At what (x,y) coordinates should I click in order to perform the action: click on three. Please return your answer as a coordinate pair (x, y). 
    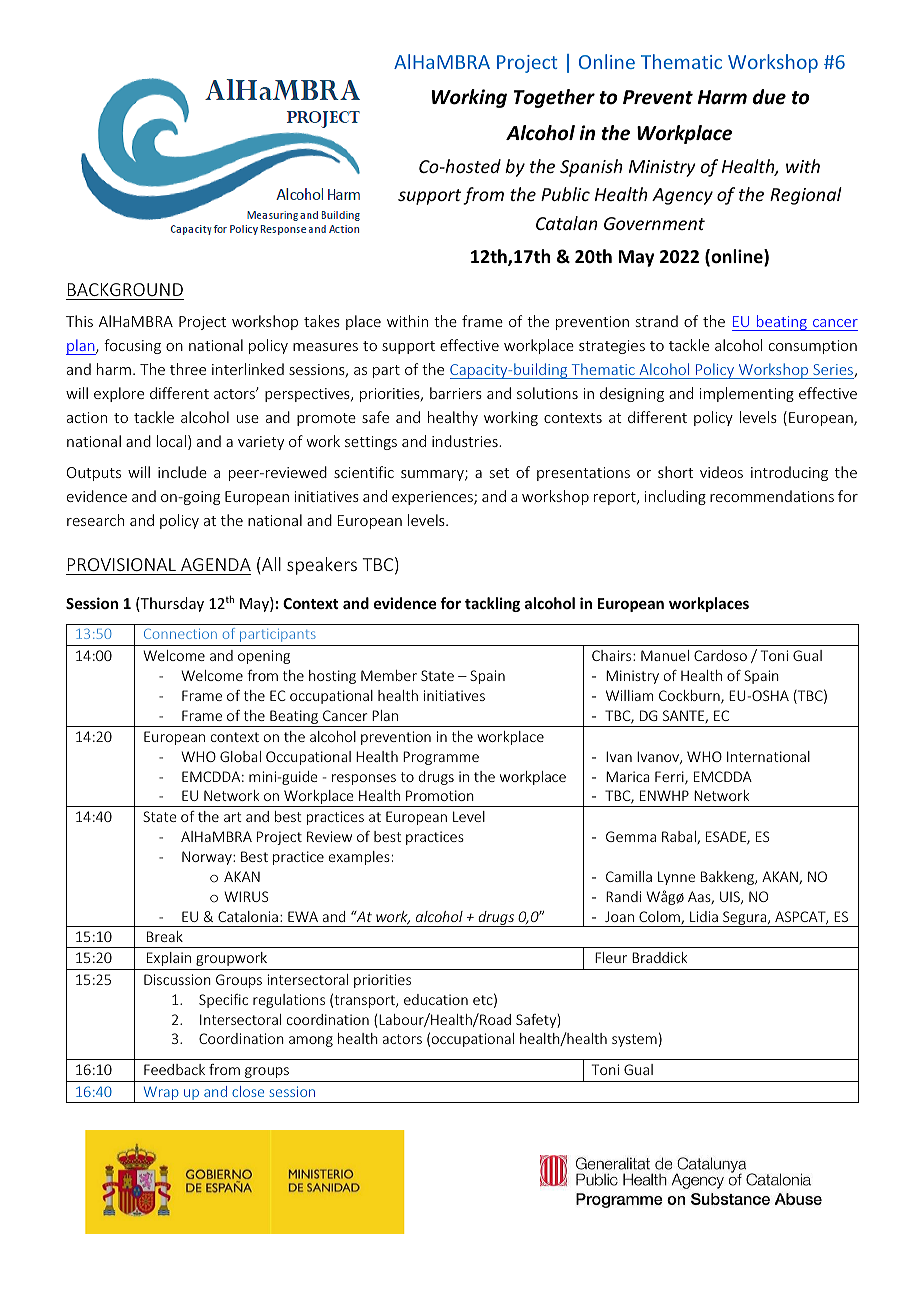
    Looking at the image, I should click on (188, 369).
